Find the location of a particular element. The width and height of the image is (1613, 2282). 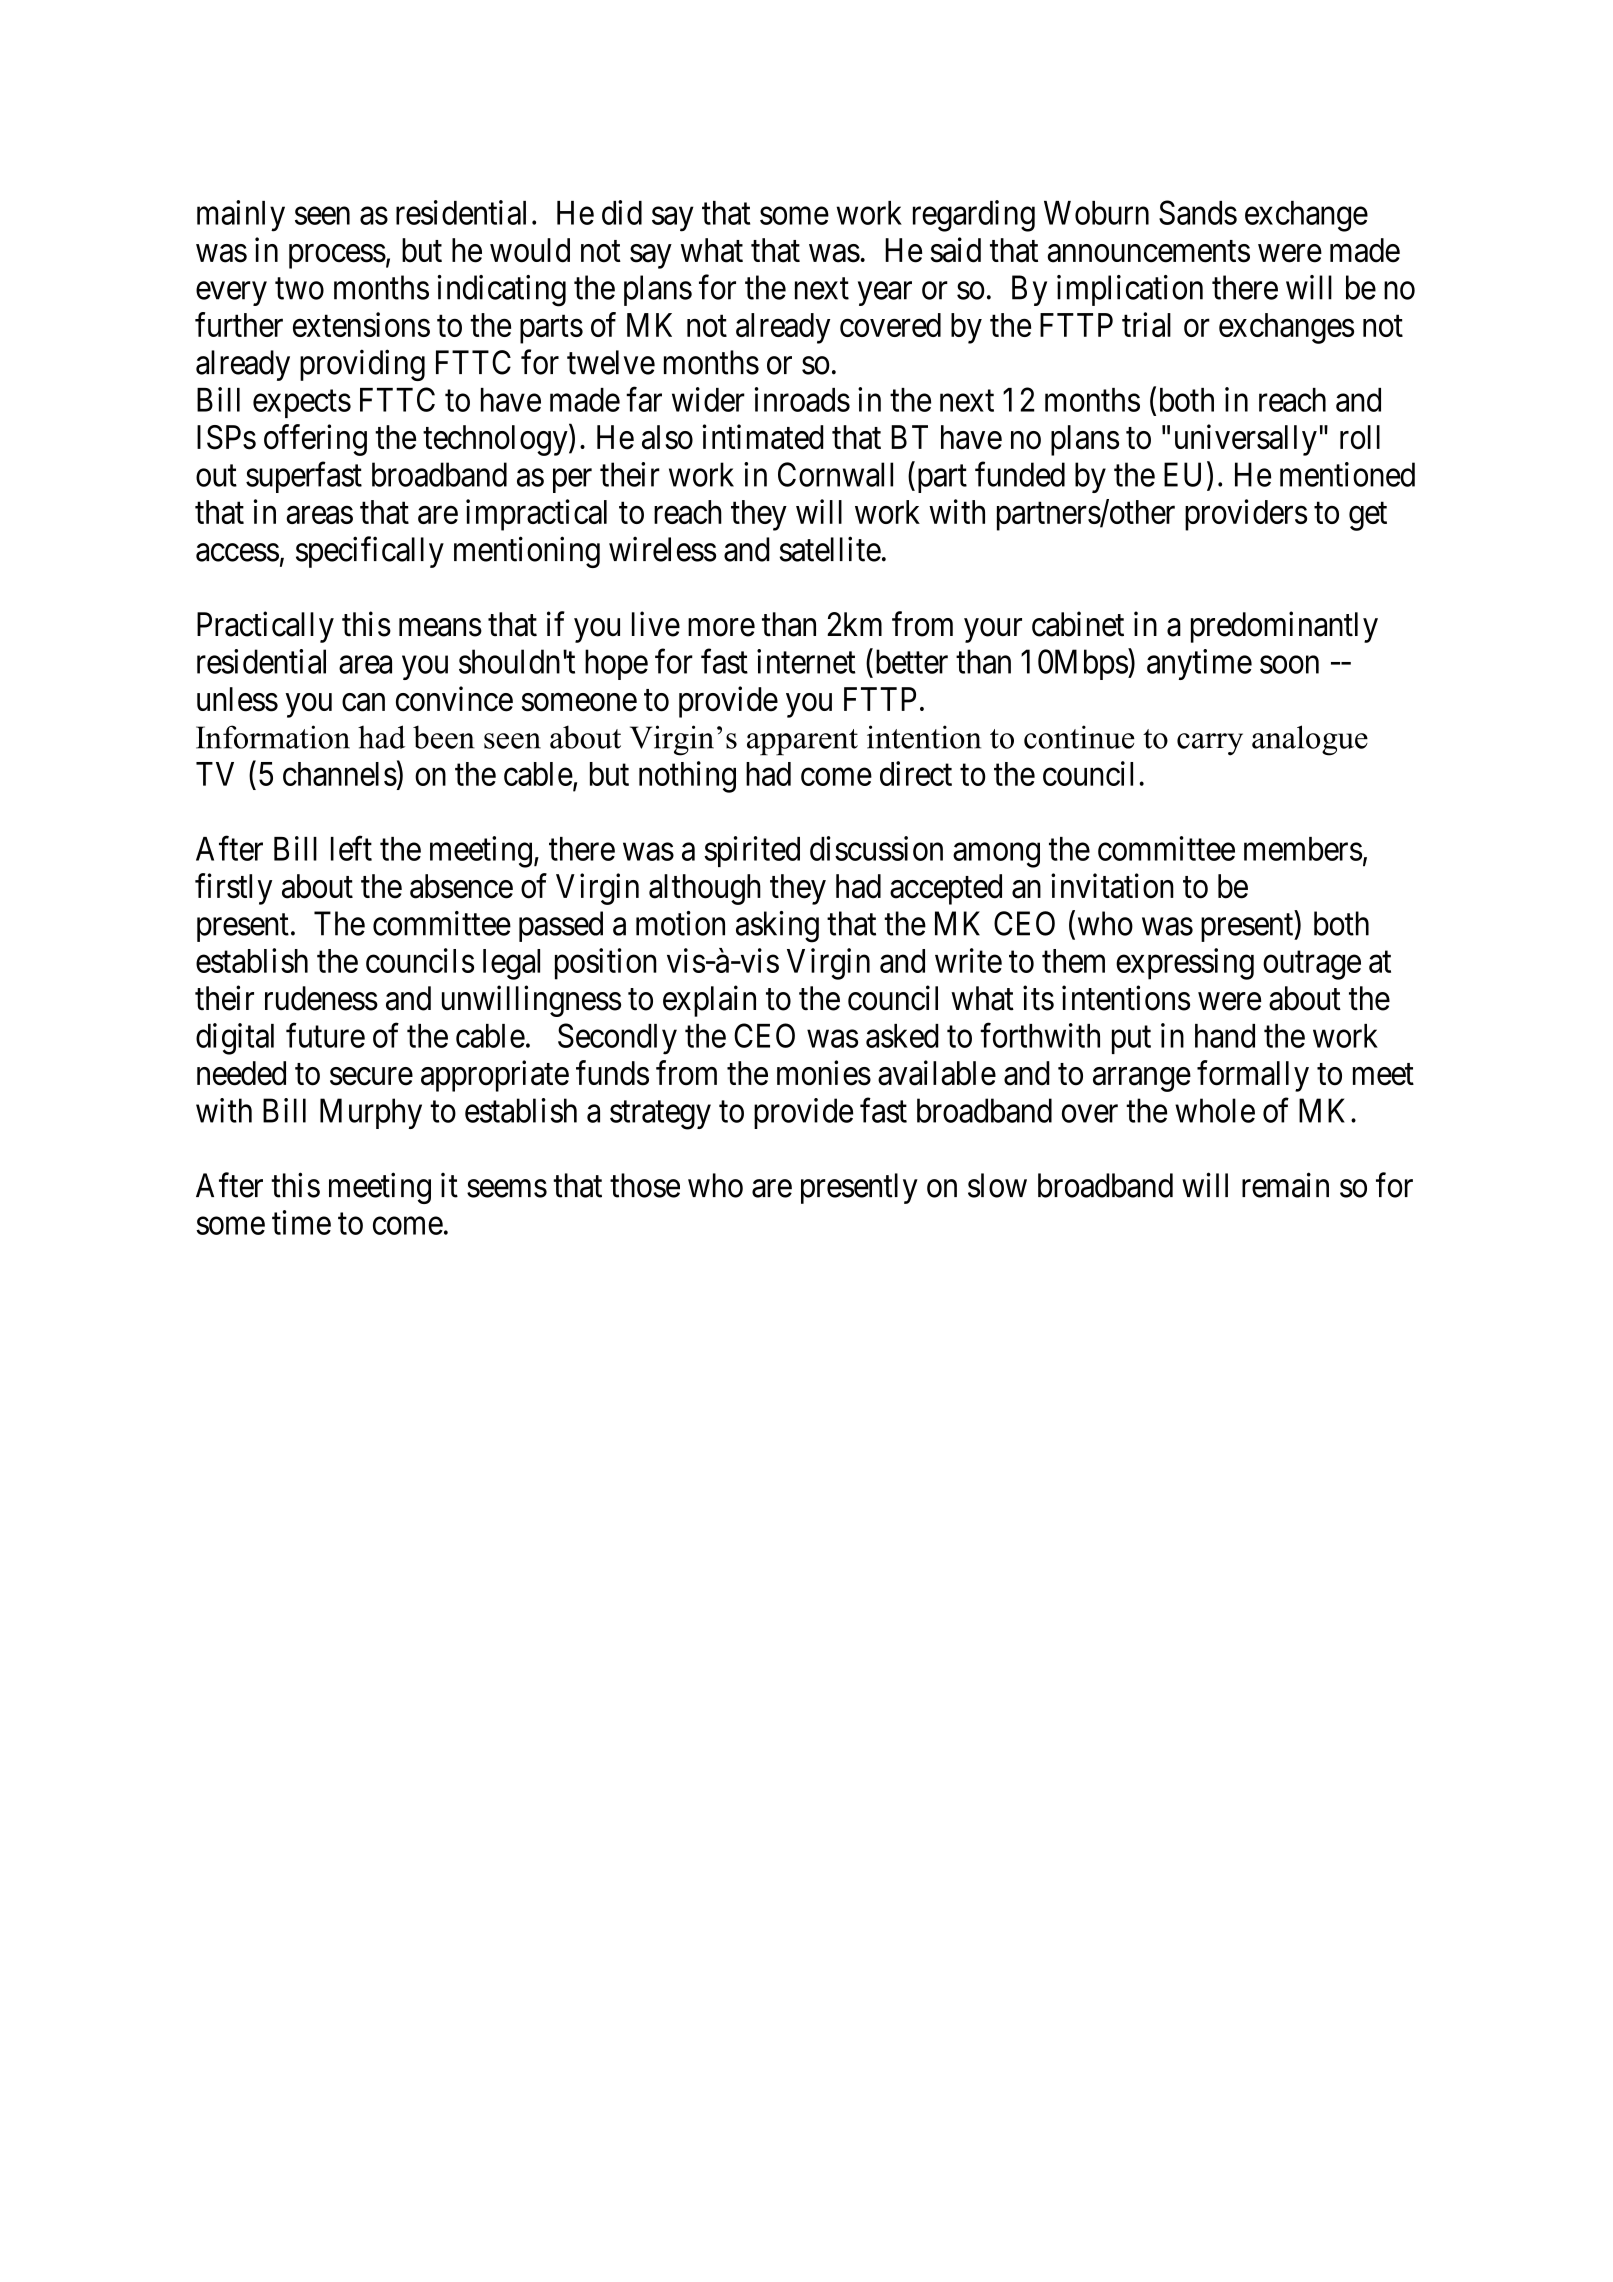

offering is located at coordinates (315, 440).
